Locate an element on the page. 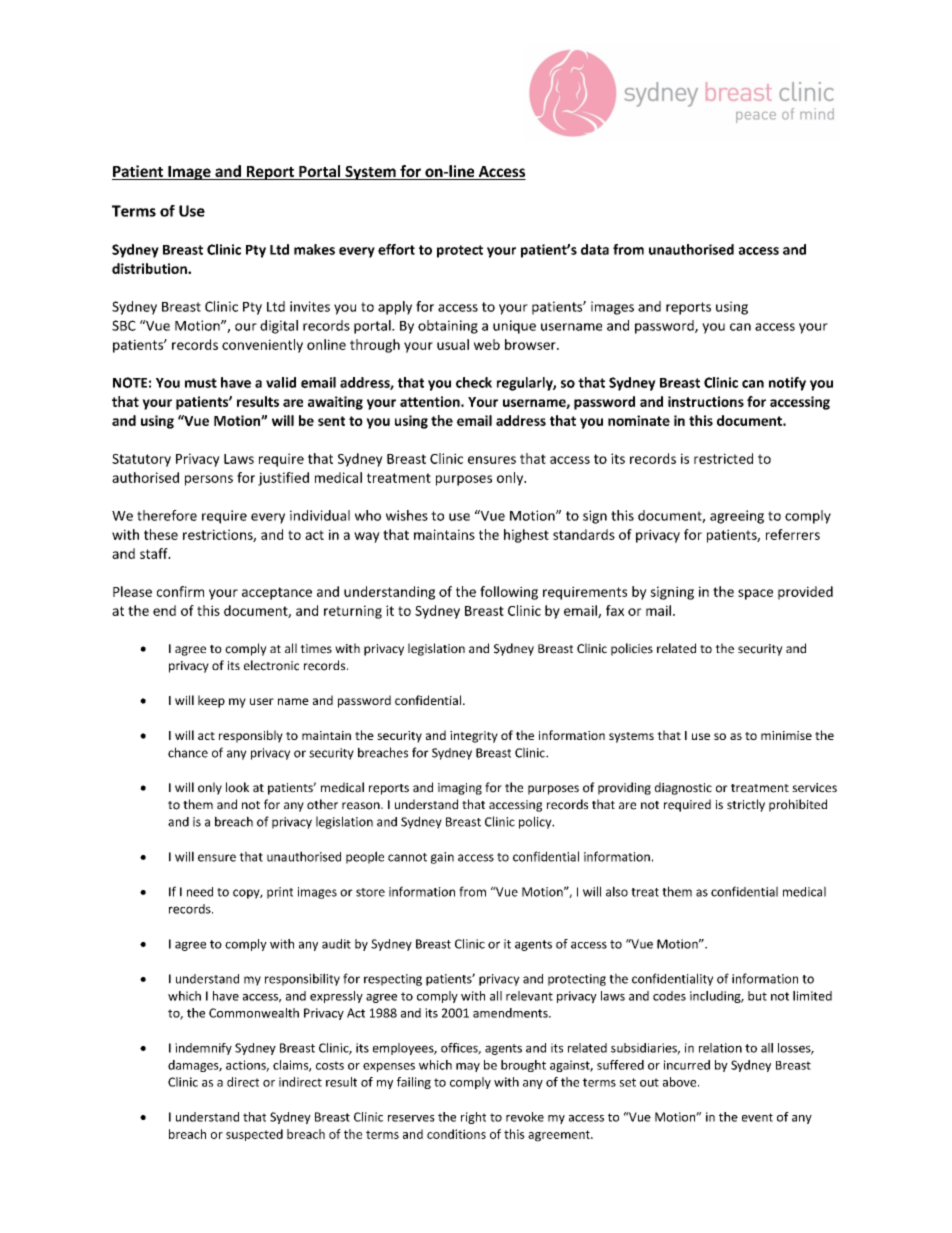  also is located at coordinates (617, 891).
